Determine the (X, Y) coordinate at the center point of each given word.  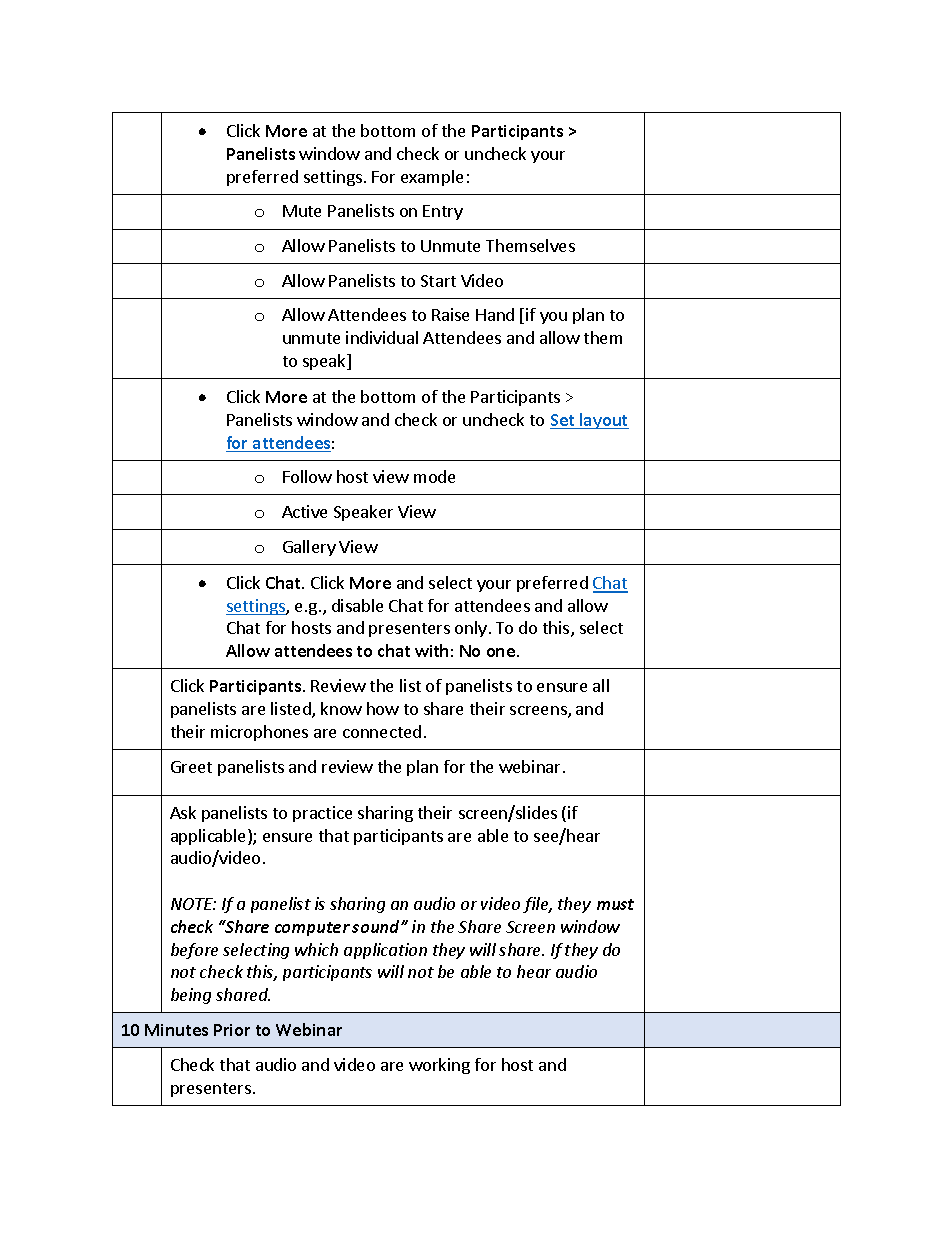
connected (382, 731)
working (439, 1066)
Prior (232, 1030)
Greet (191, 767)
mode (434, 476)
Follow (307, 476)
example (432, 178)
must (615, 904)
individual (382, 337)
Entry (443, 212)
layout (603, 421)
